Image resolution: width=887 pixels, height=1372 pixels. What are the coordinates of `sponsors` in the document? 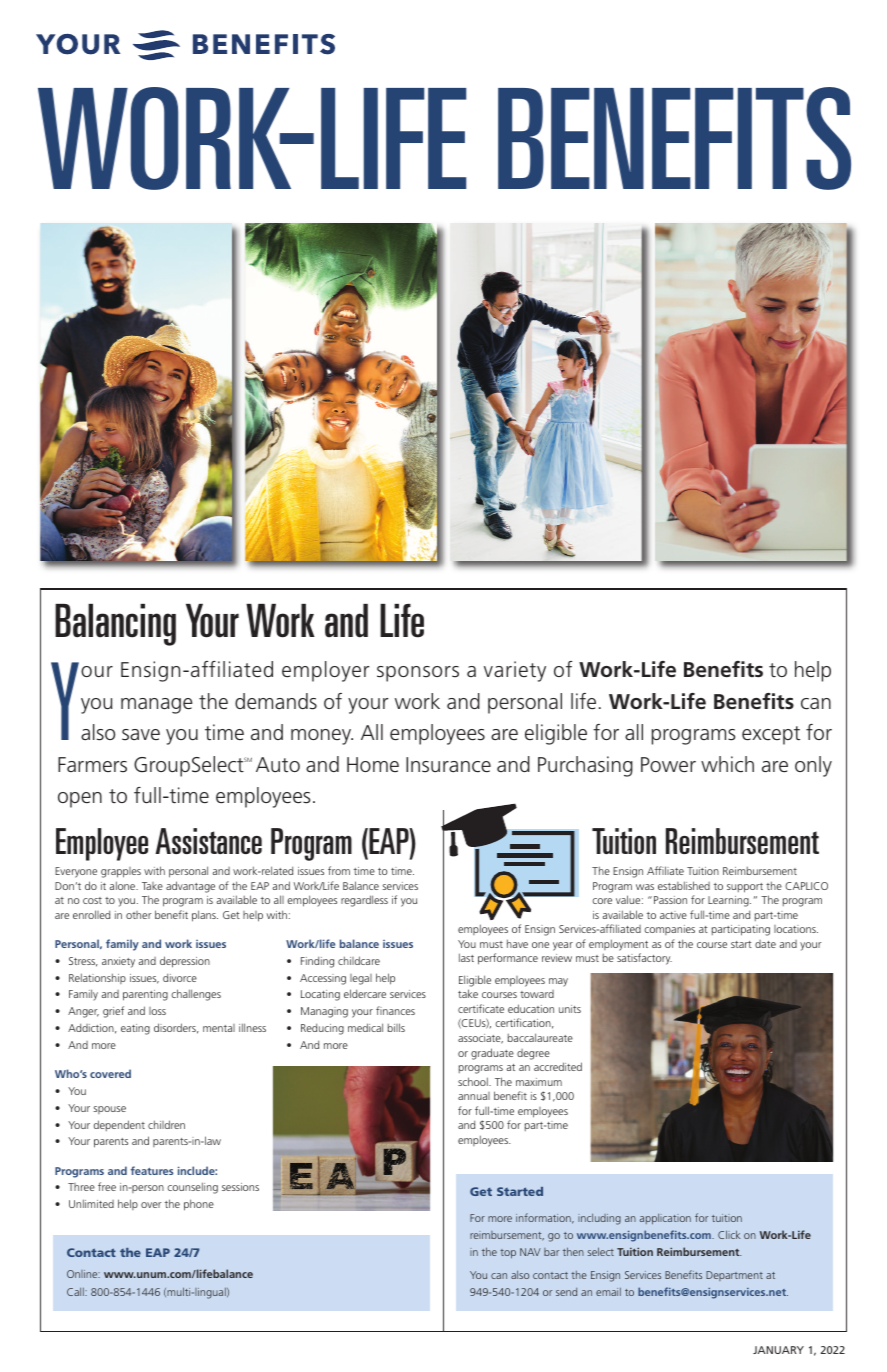 It's located at (418, 674).
